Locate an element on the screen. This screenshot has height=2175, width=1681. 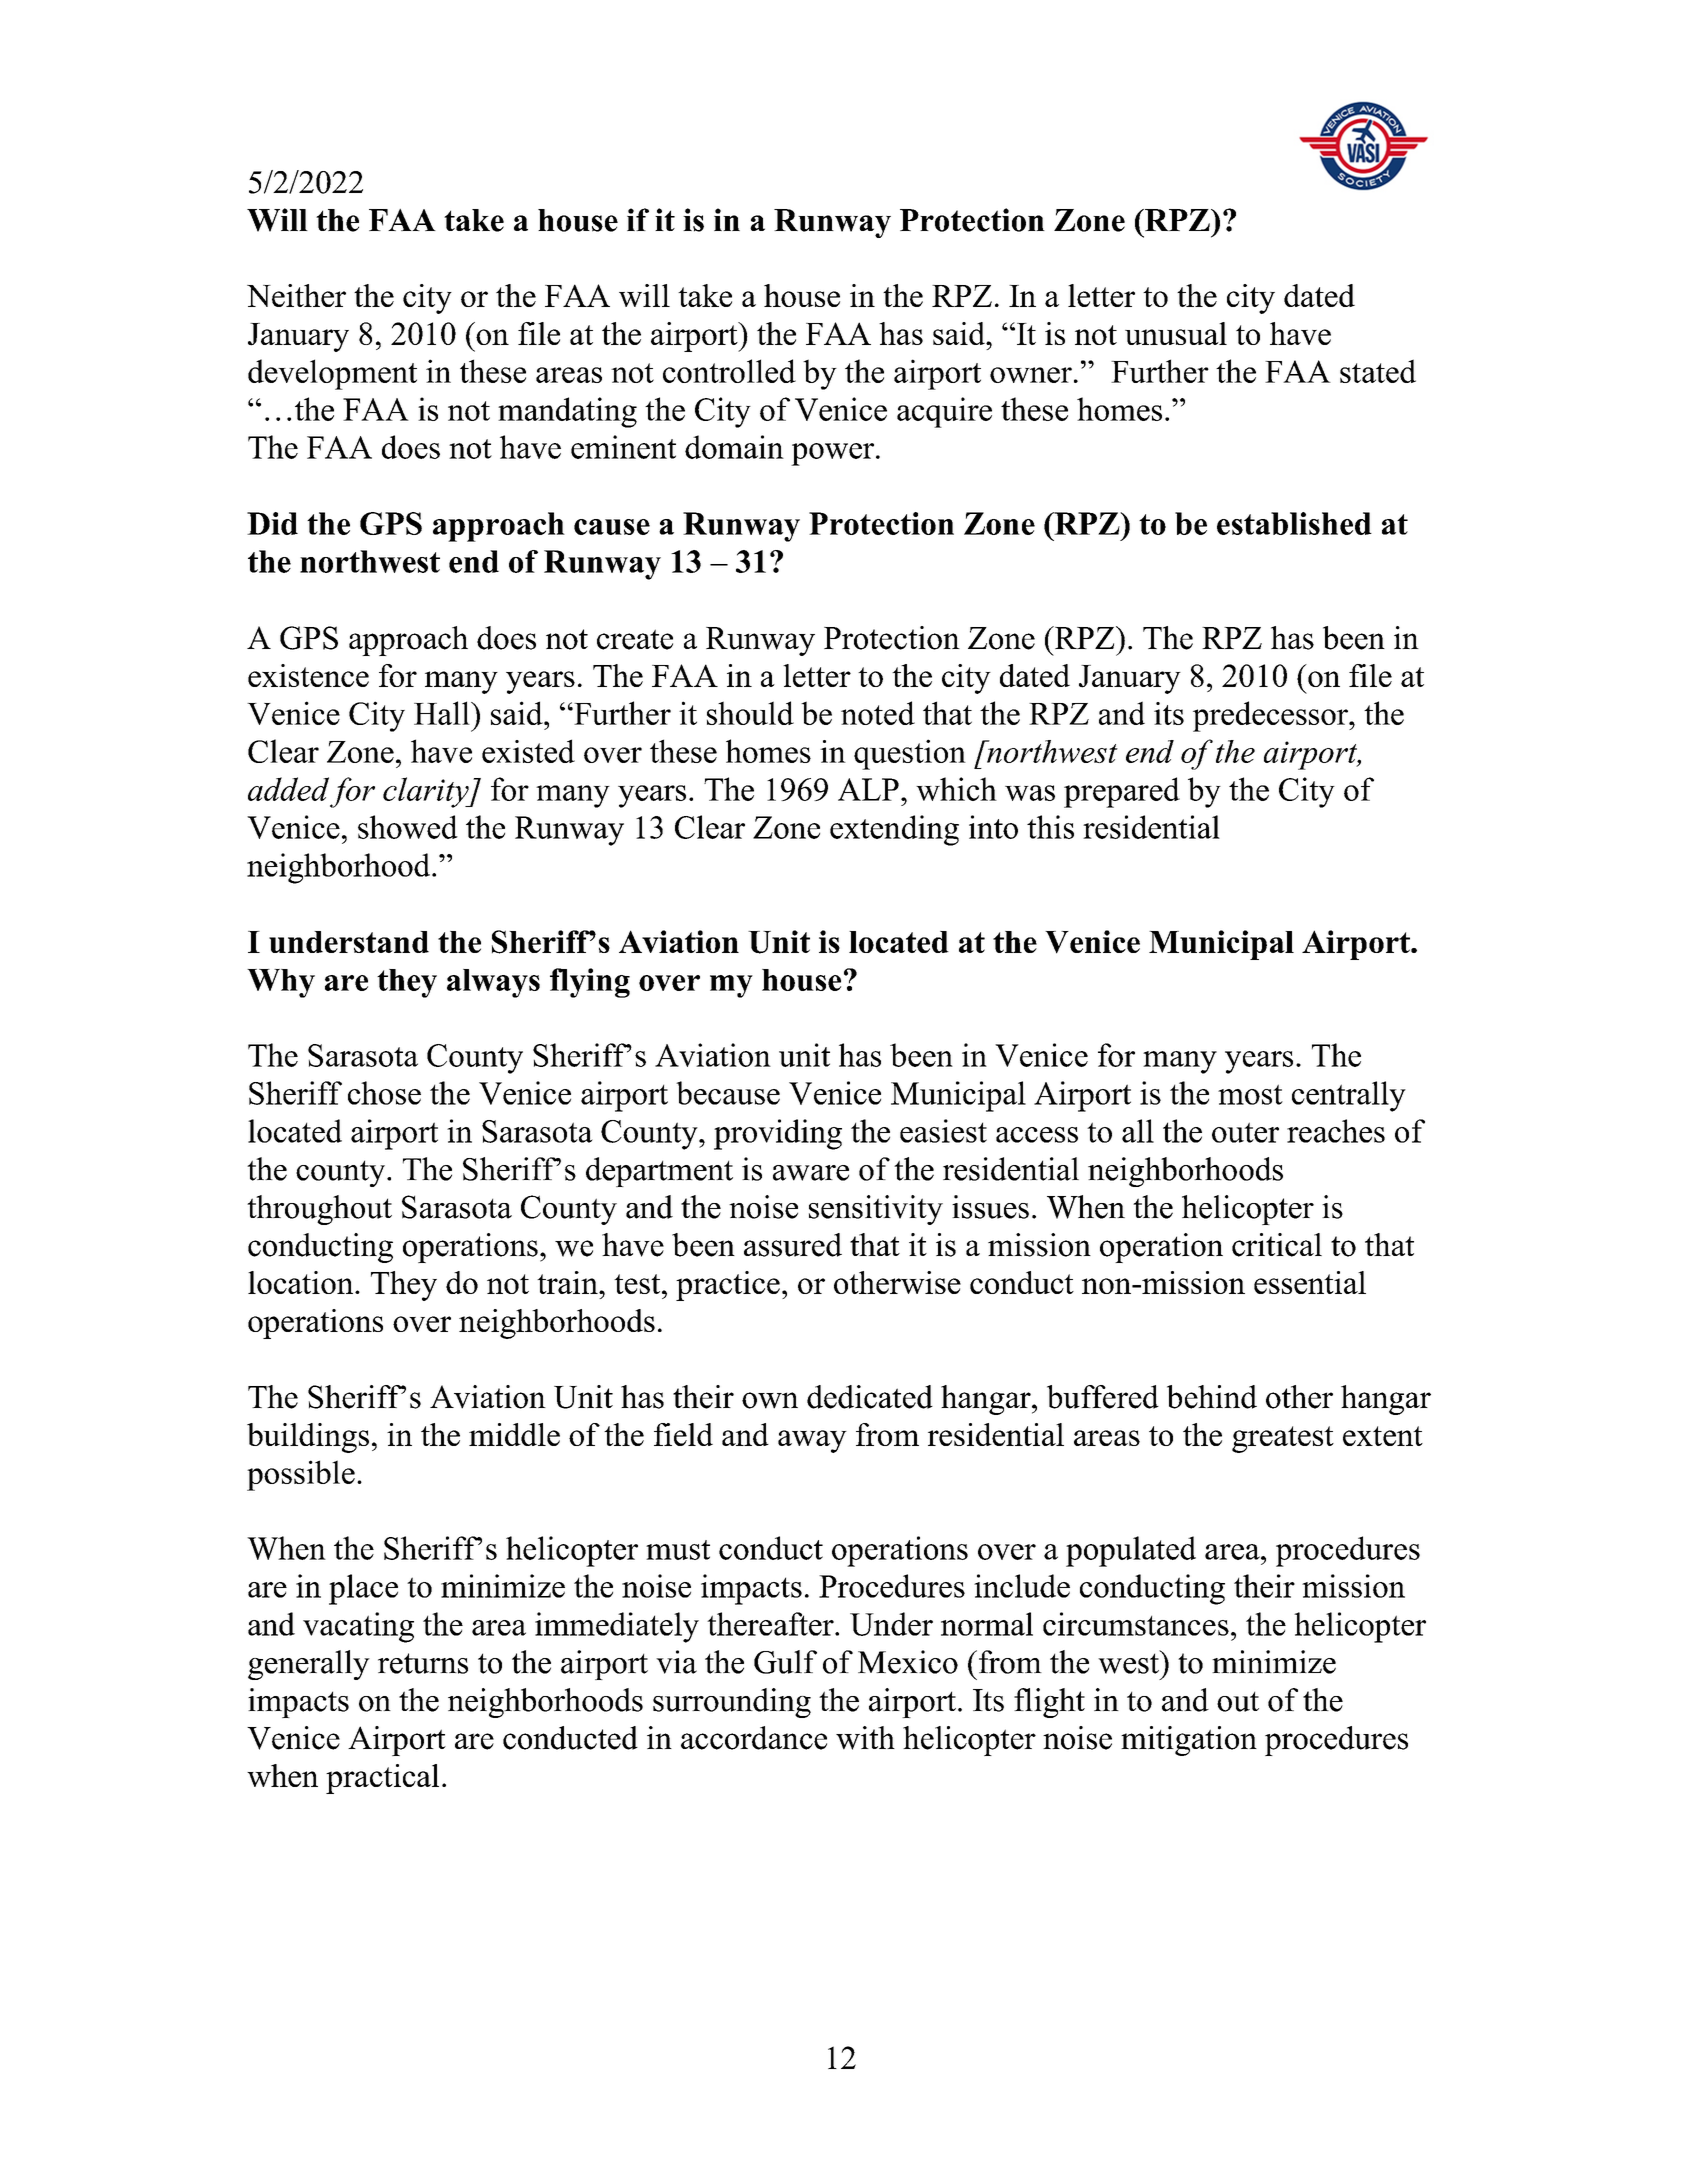
most is located at coordinates (1250, 1094).
